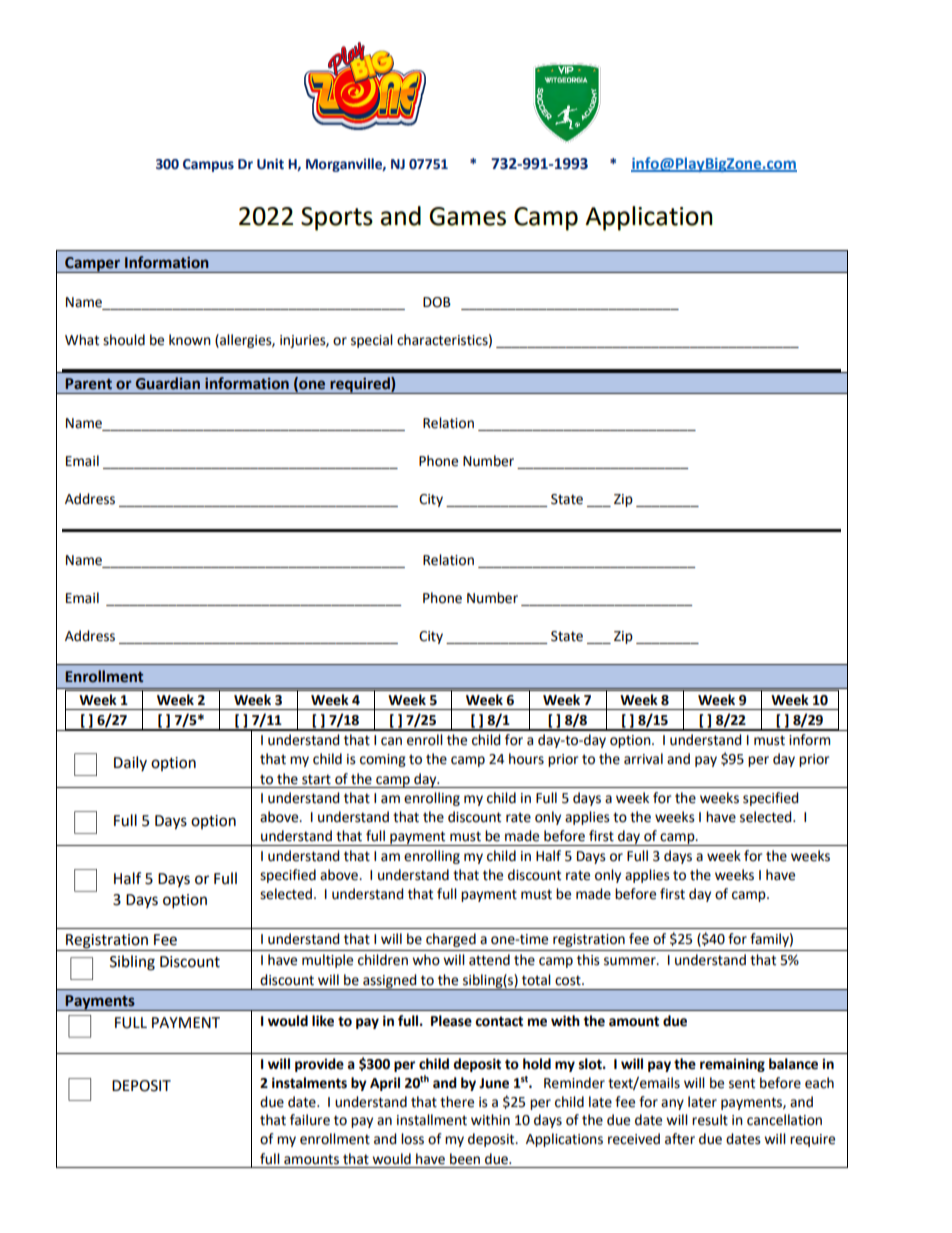 This screenshot has height=1233, width=952. What do you see at coordinates (467, 216) in the screenshot?
I see `Games` at bounding box center [467, 216].
